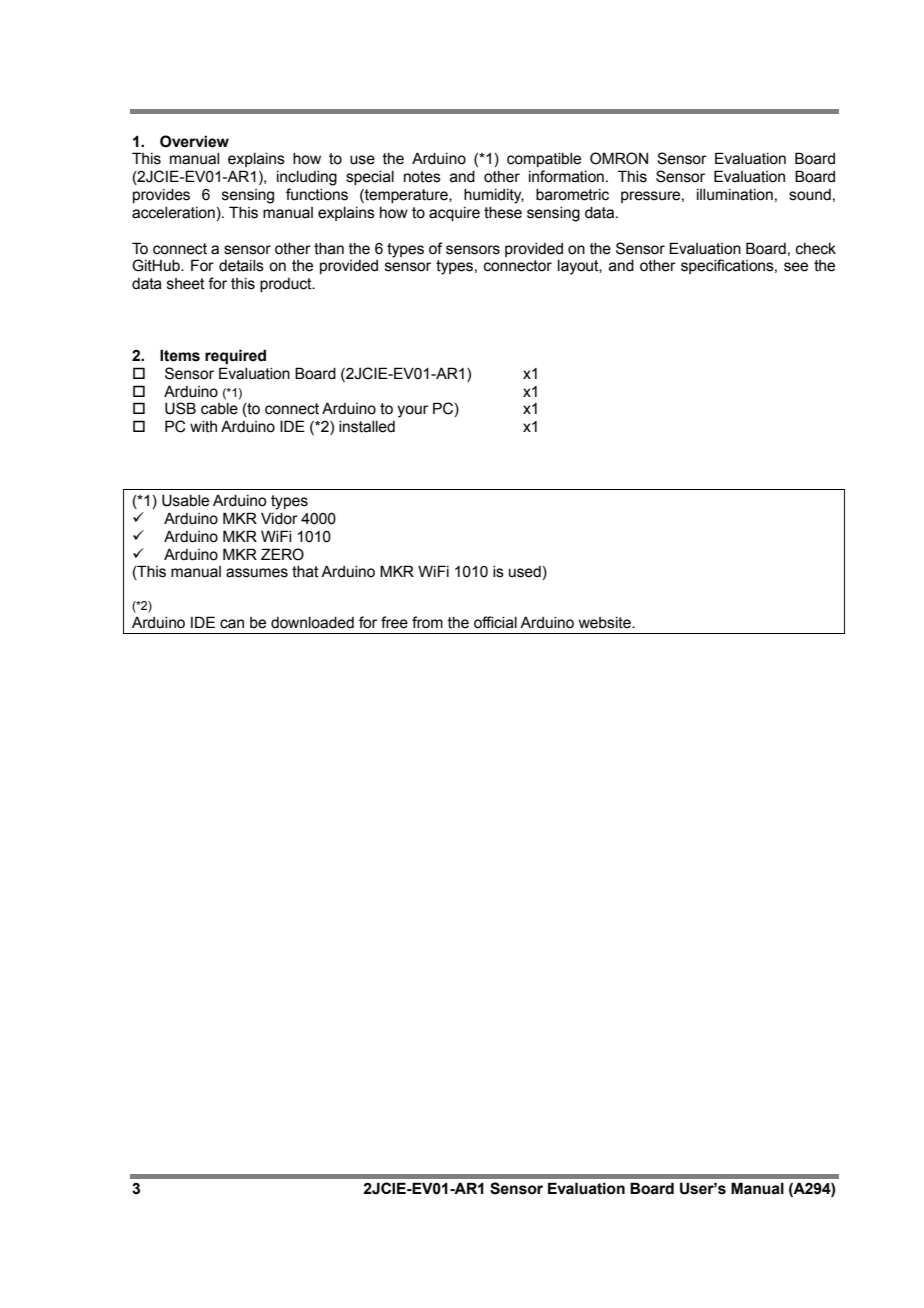 The width and height of the page is (924, 1308). Describe the element at coordinates (412, 411) in the page. I see `your` at that location.
